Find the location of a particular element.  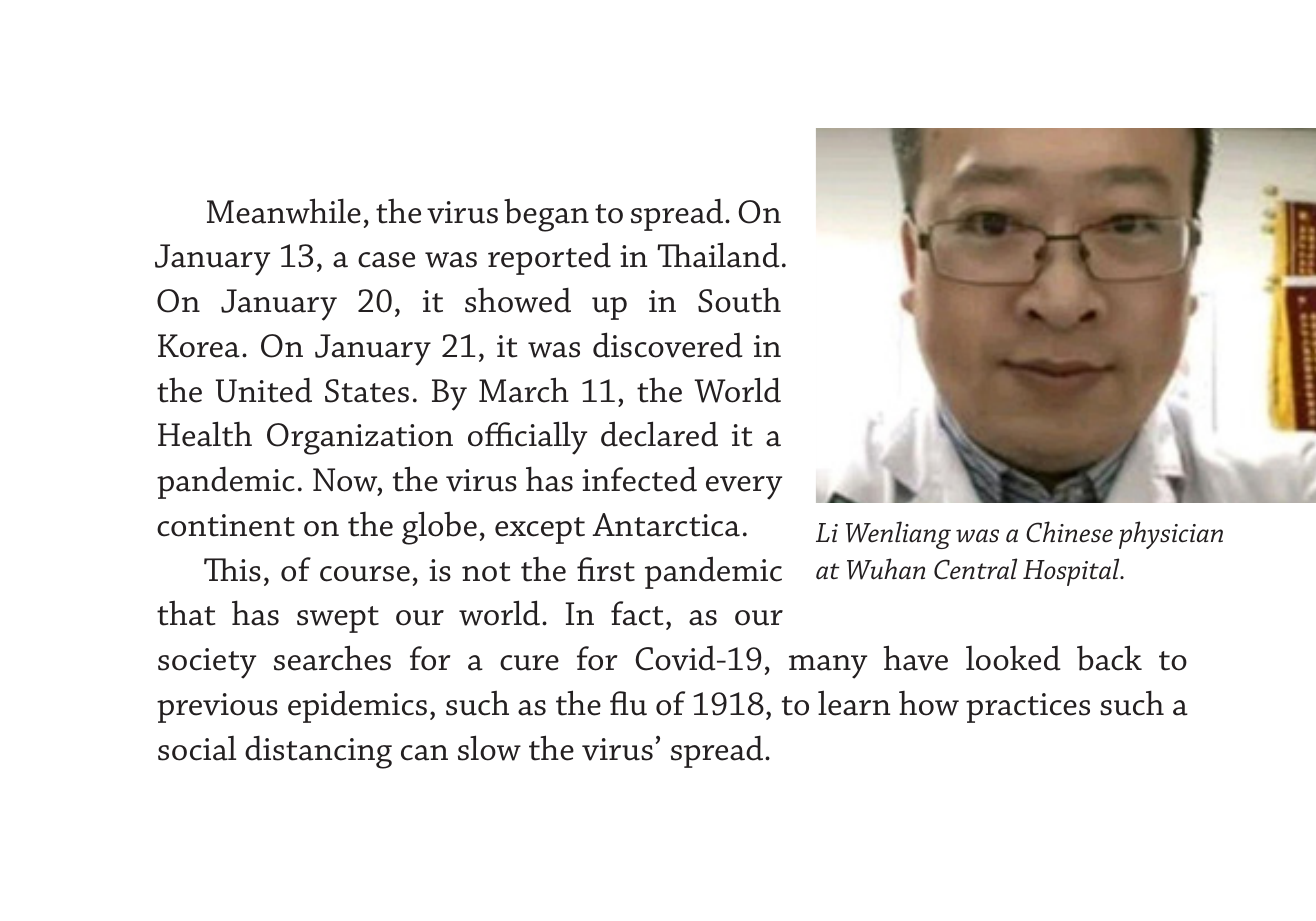

first is located at coordinates (606, 569).
